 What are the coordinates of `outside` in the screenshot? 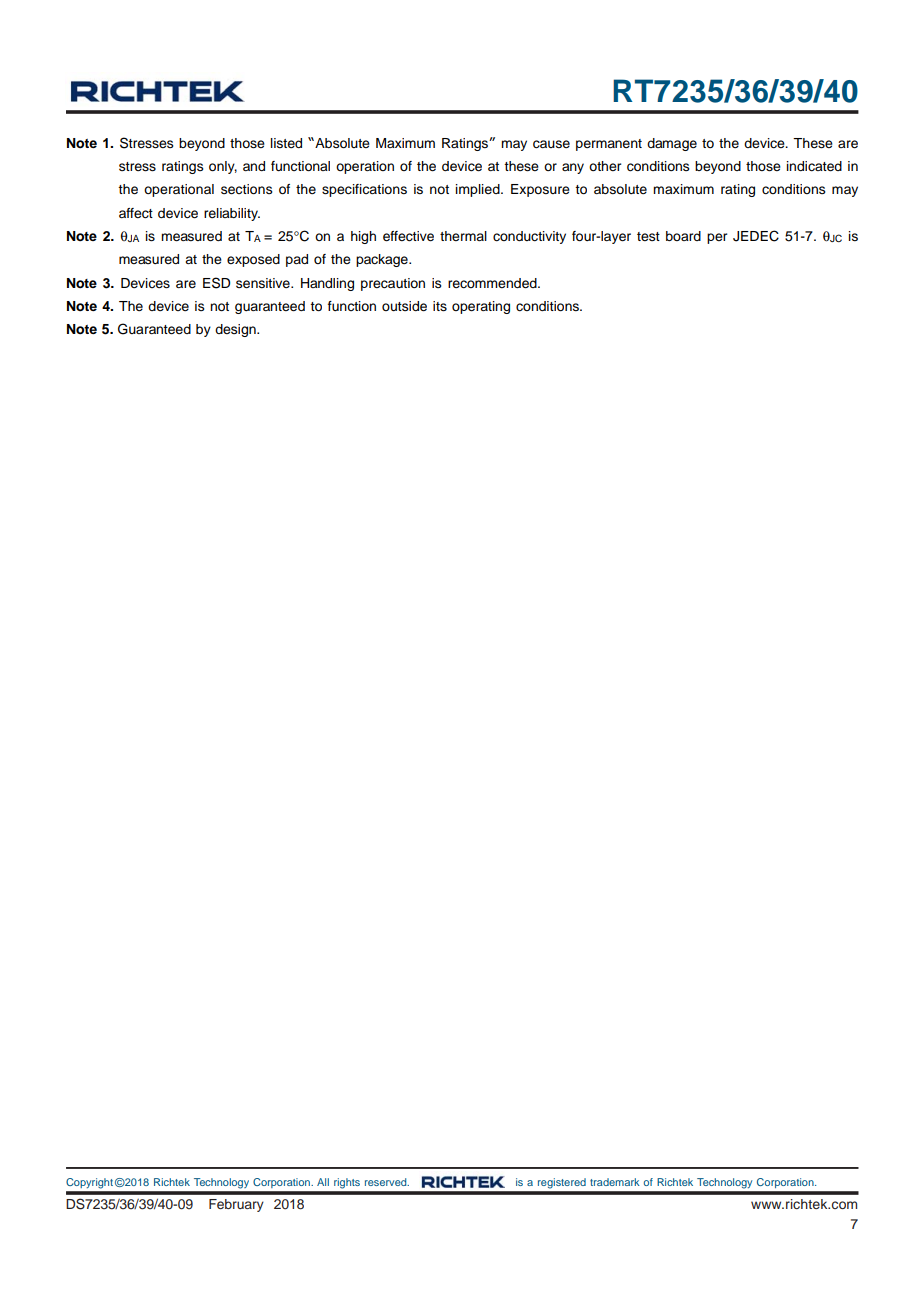 It's located at (404, 306).
